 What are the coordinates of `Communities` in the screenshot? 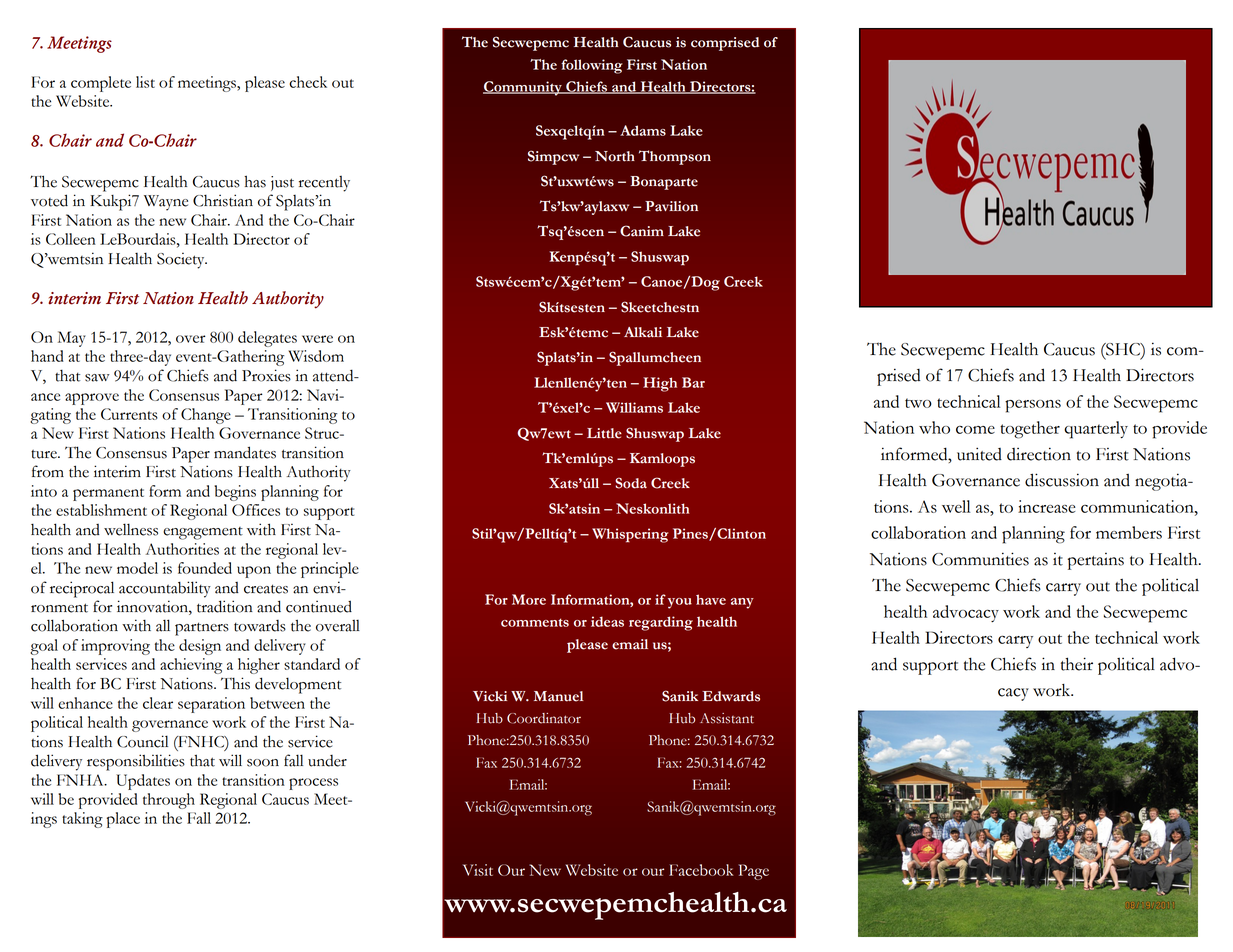 It's located at (980, 559).
